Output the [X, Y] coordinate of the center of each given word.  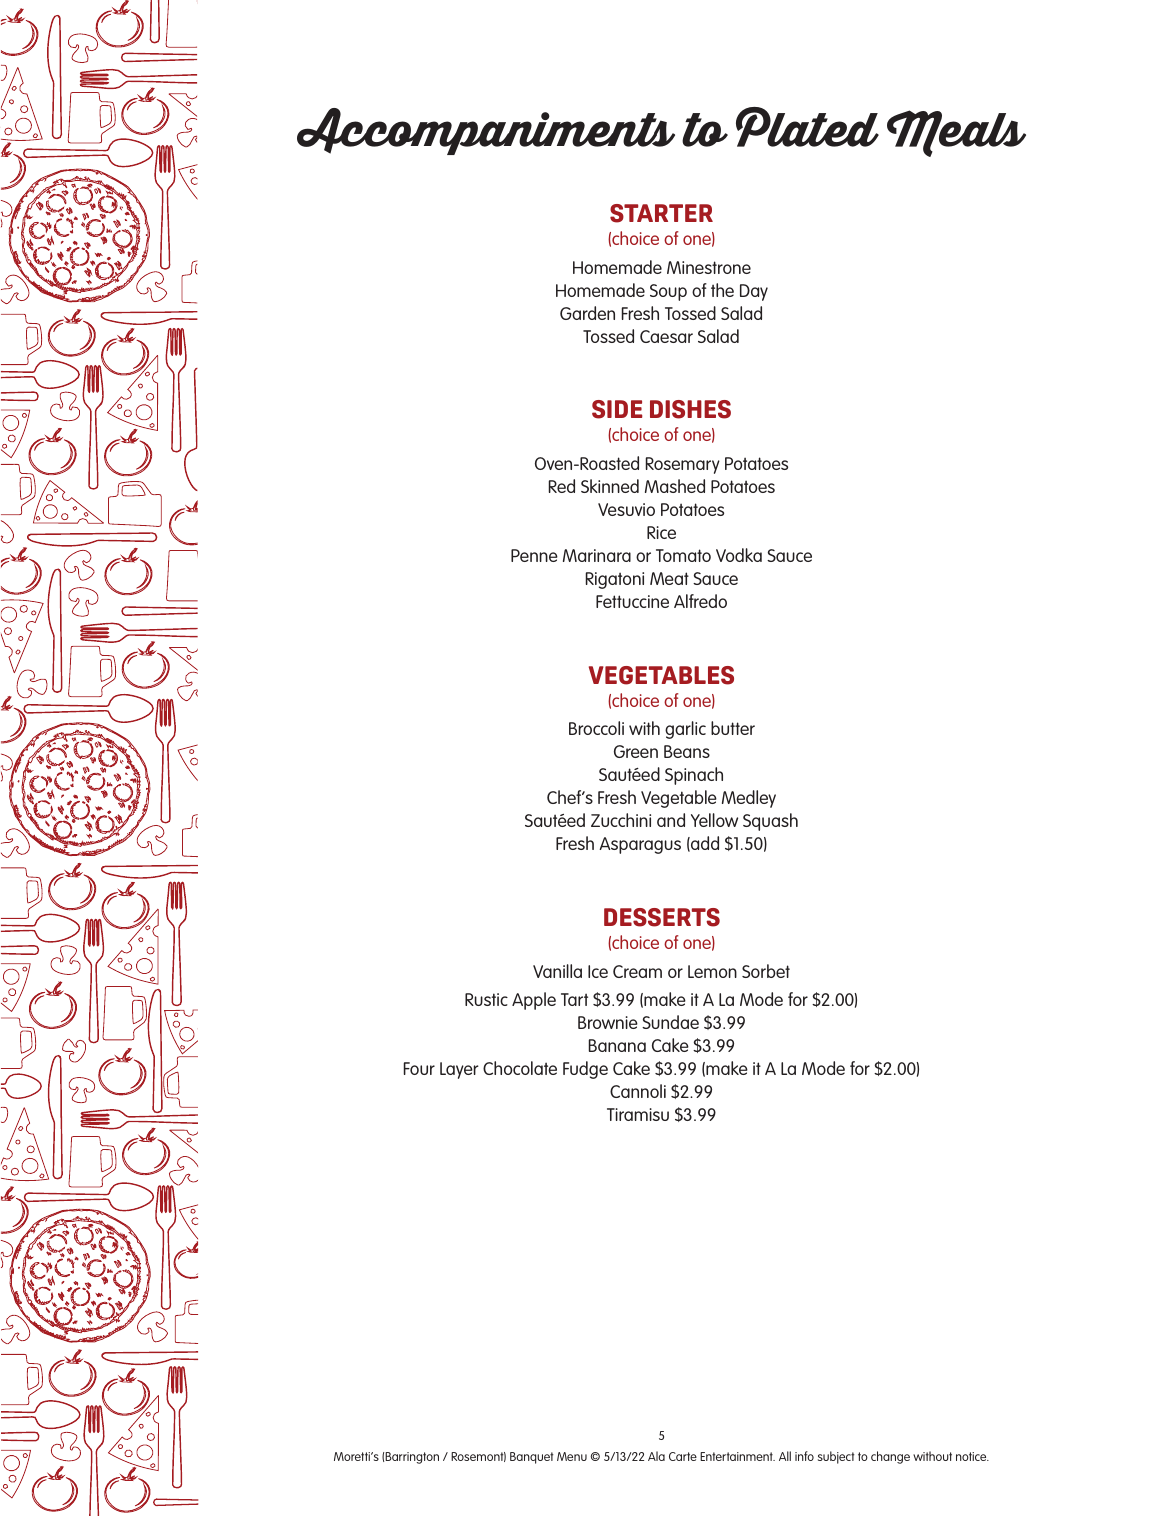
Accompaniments [486, 131]
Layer [459, 1070]
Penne [534, 555]
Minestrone [709, 267]
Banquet [532, 1458]
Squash [770, 822]
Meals [956, 133]
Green [636, 751]
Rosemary [683, 465]
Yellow [714, 820]
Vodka [739, 555]
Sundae [670, 1022]
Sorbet [766, 971]
